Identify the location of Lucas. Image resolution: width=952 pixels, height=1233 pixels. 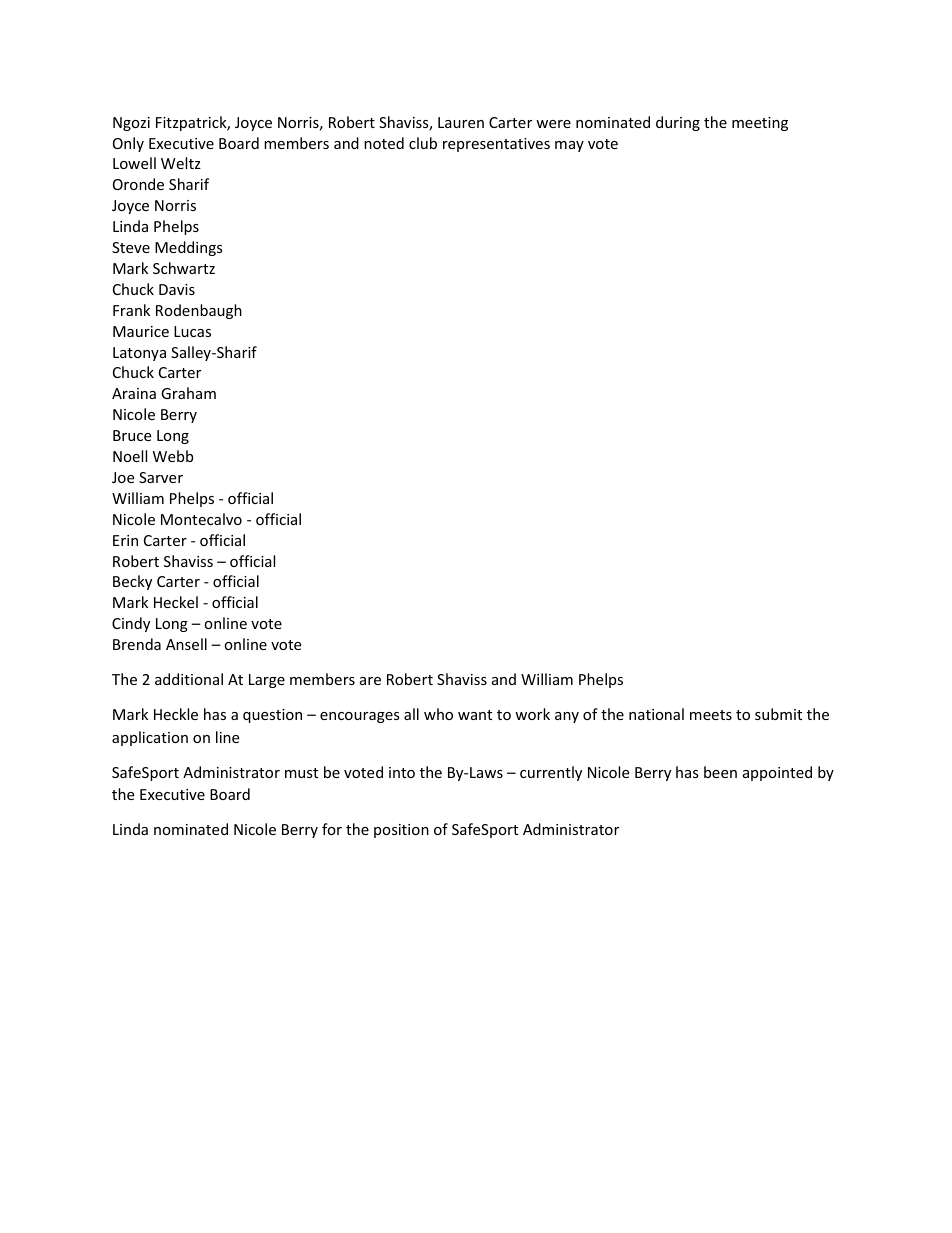
(192, 331).
